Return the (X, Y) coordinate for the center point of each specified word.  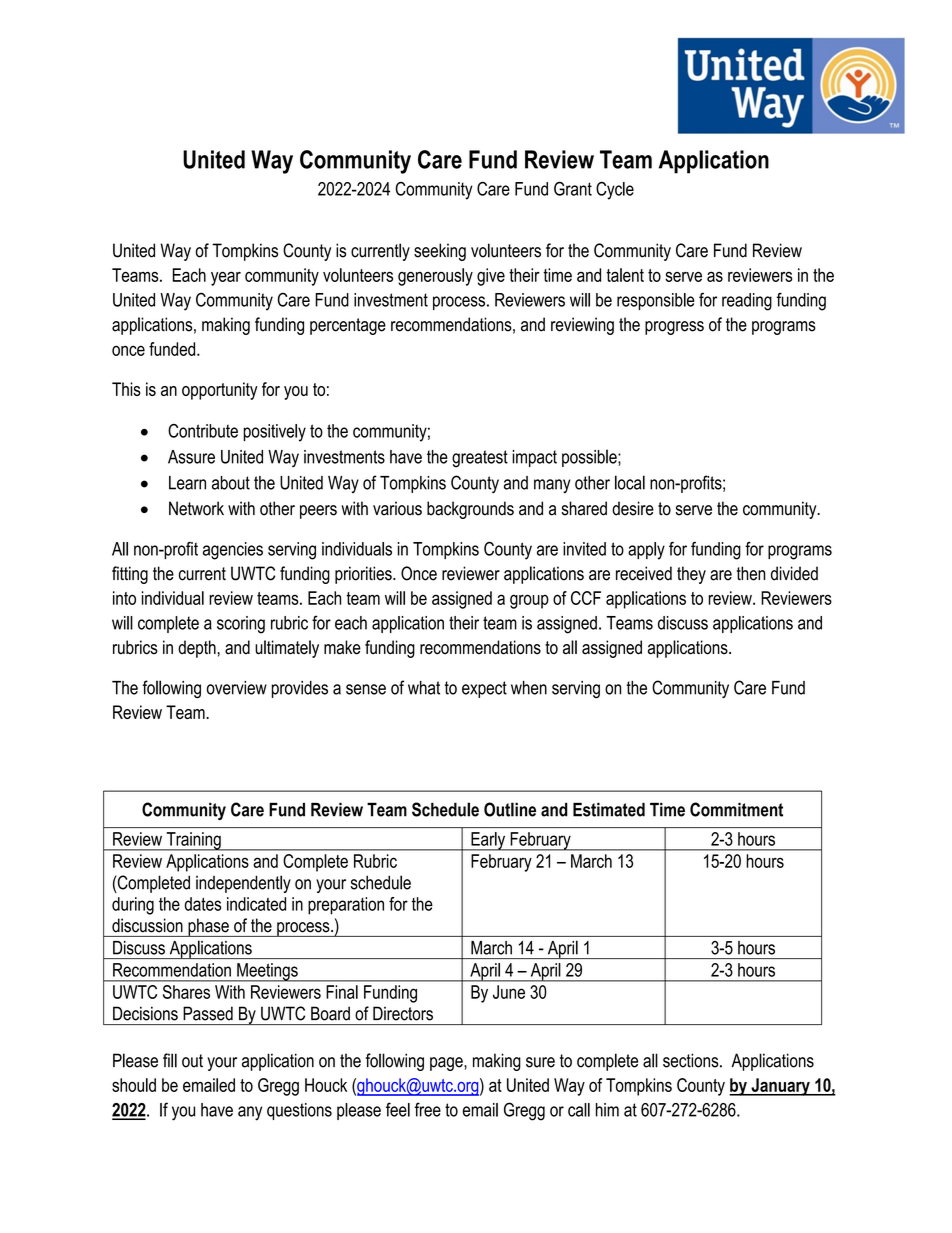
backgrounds (470, 510)
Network (196, 508)
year (226, 278)
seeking (440, 252)
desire (633, 508)
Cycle (615, 191)
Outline (510, 809)
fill (170, 1060)
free (428, 1109)
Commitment (736, 809)
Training (193, 841)
